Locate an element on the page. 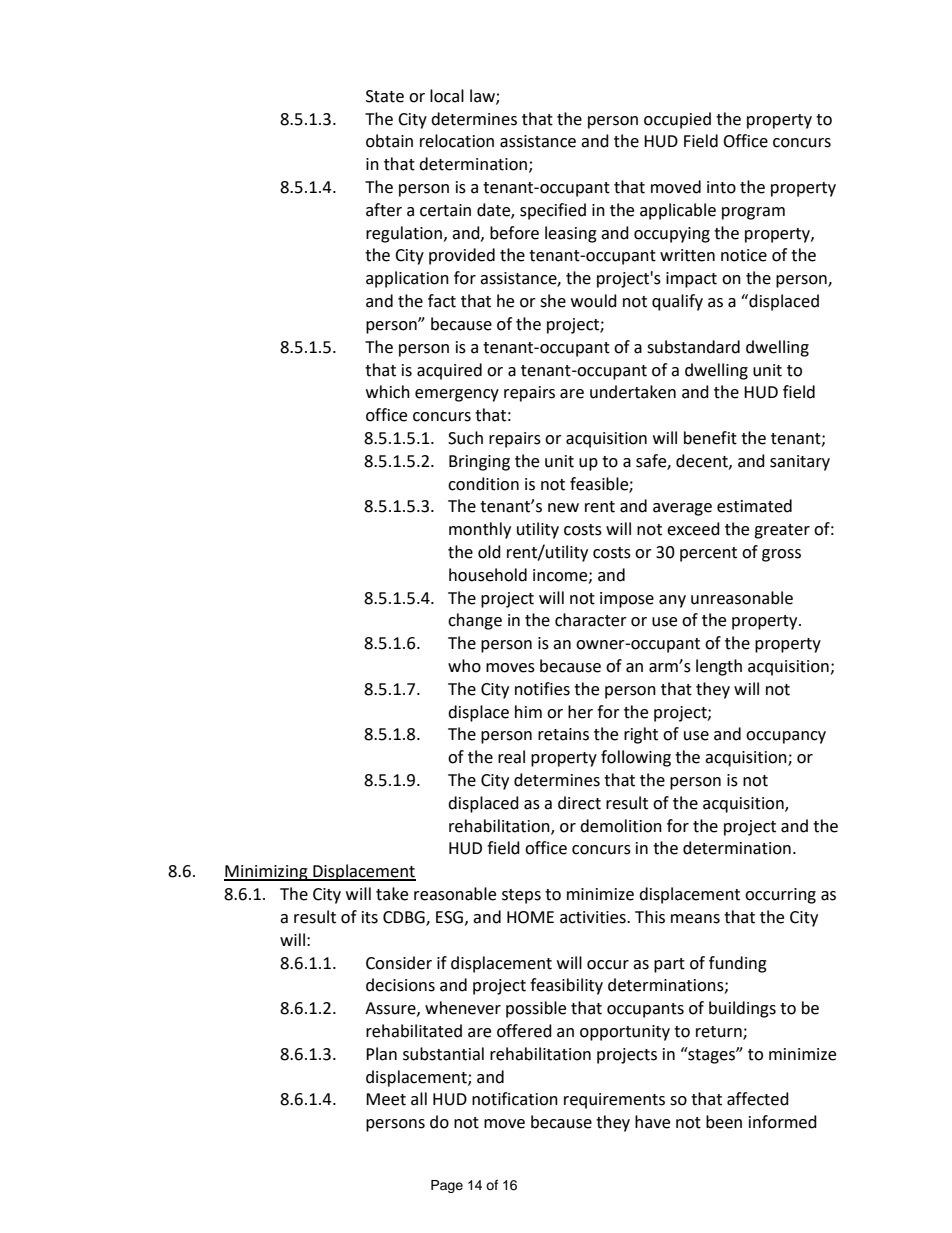 This document has width=952, height=1233. who is located at coordinates (464, 666).
